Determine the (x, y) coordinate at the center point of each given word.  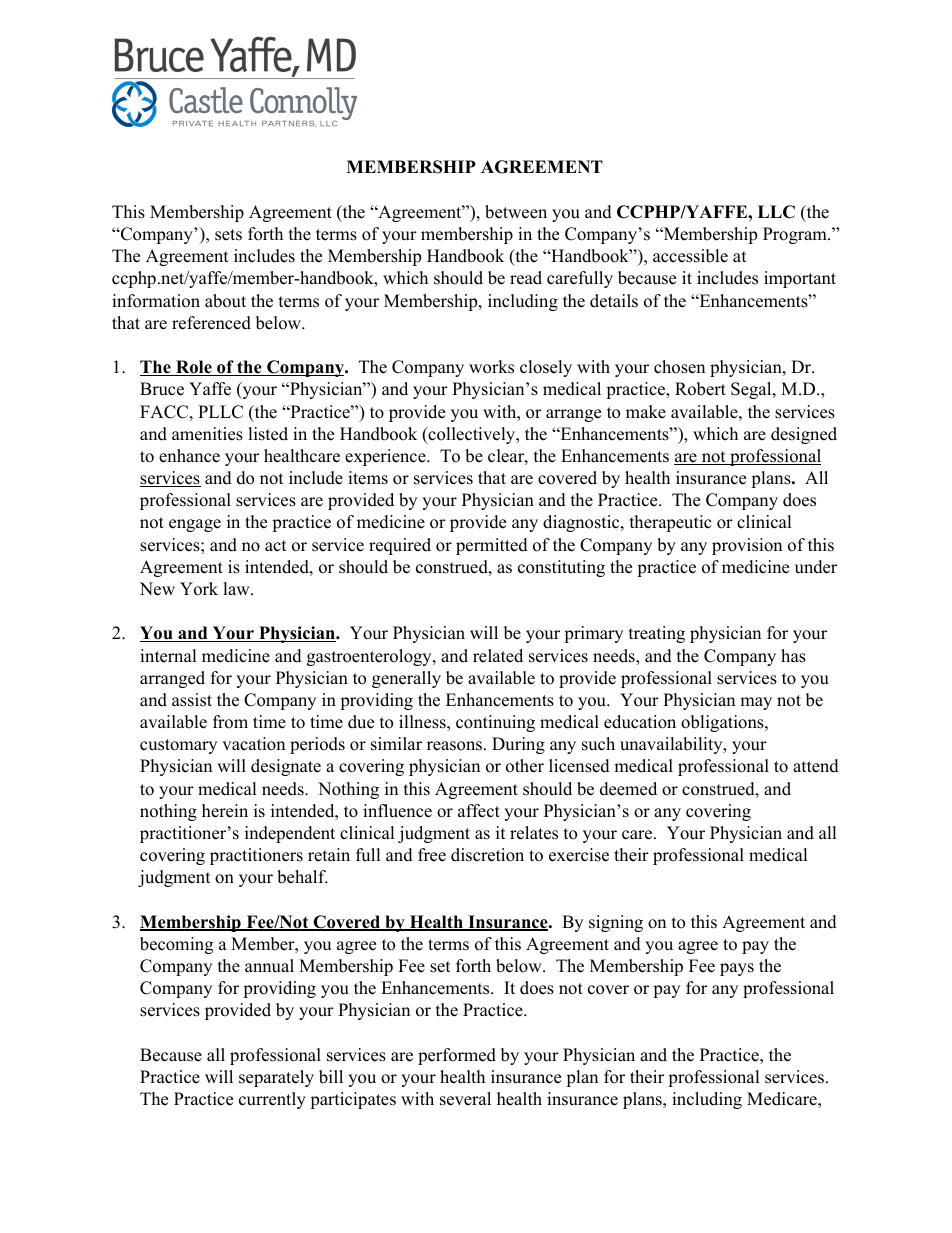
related (498, 656)
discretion (487, 855)
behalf (302, 877)
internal (168, 656)
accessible (690, 256)
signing (616, 923)
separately (276, 1078)
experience (386, 457)
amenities (207, 434)
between (516, 212)
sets (228, 235)
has (793, 656)
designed (804, 435)
